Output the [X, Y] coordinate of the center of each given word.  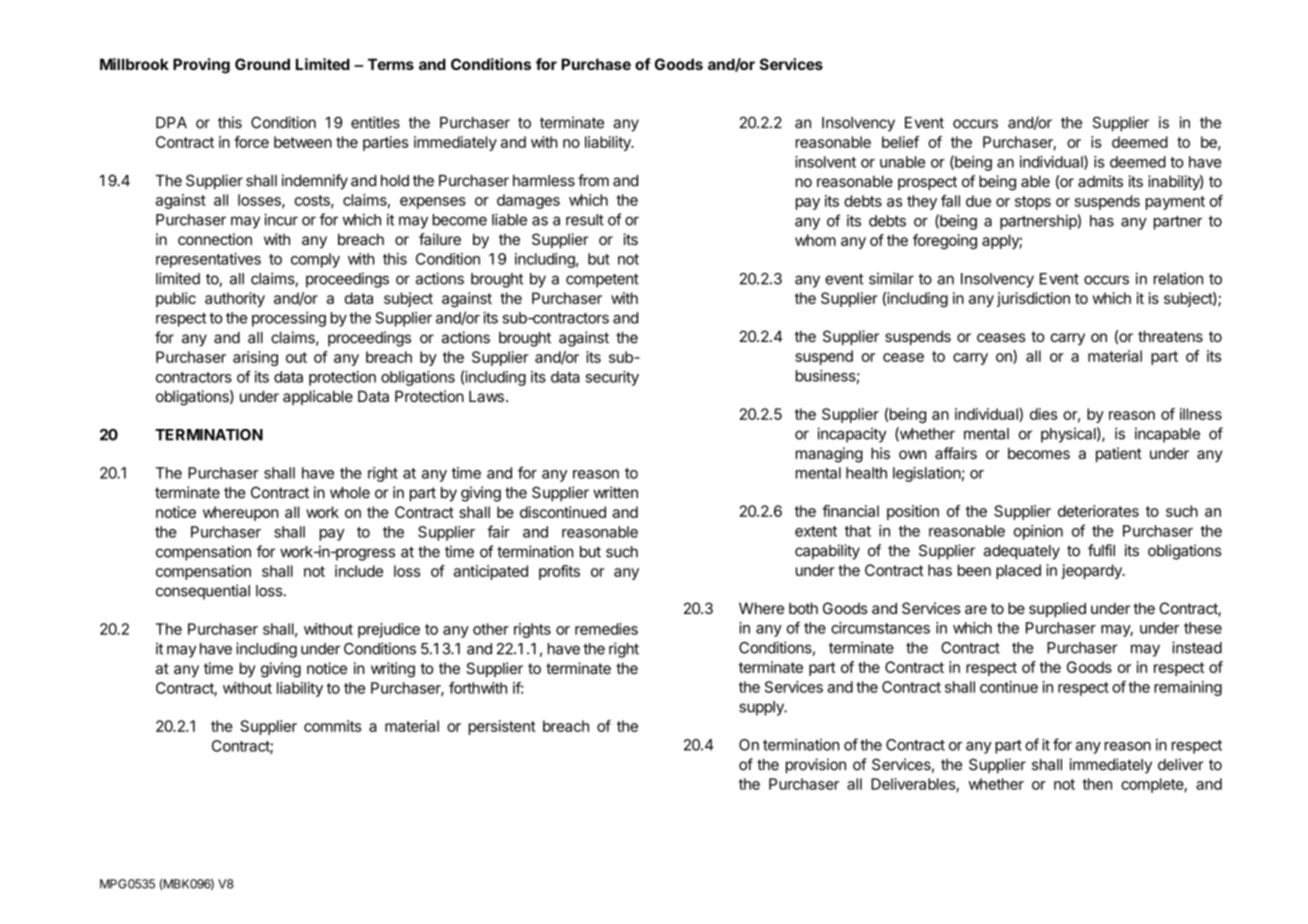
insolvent [825, 162]
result [585, 220]
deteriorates [1098, 511]
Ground [262, 64]
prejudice [389, 630]
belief [900, 142]
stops [1033, 203]
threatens [1170, 336]
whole [350, 493]
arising [255, 358]
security [612, 378]
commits [333, 726]
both [803, 608]
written [615, 492]
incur [281, 219]
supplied [1057, 609]
